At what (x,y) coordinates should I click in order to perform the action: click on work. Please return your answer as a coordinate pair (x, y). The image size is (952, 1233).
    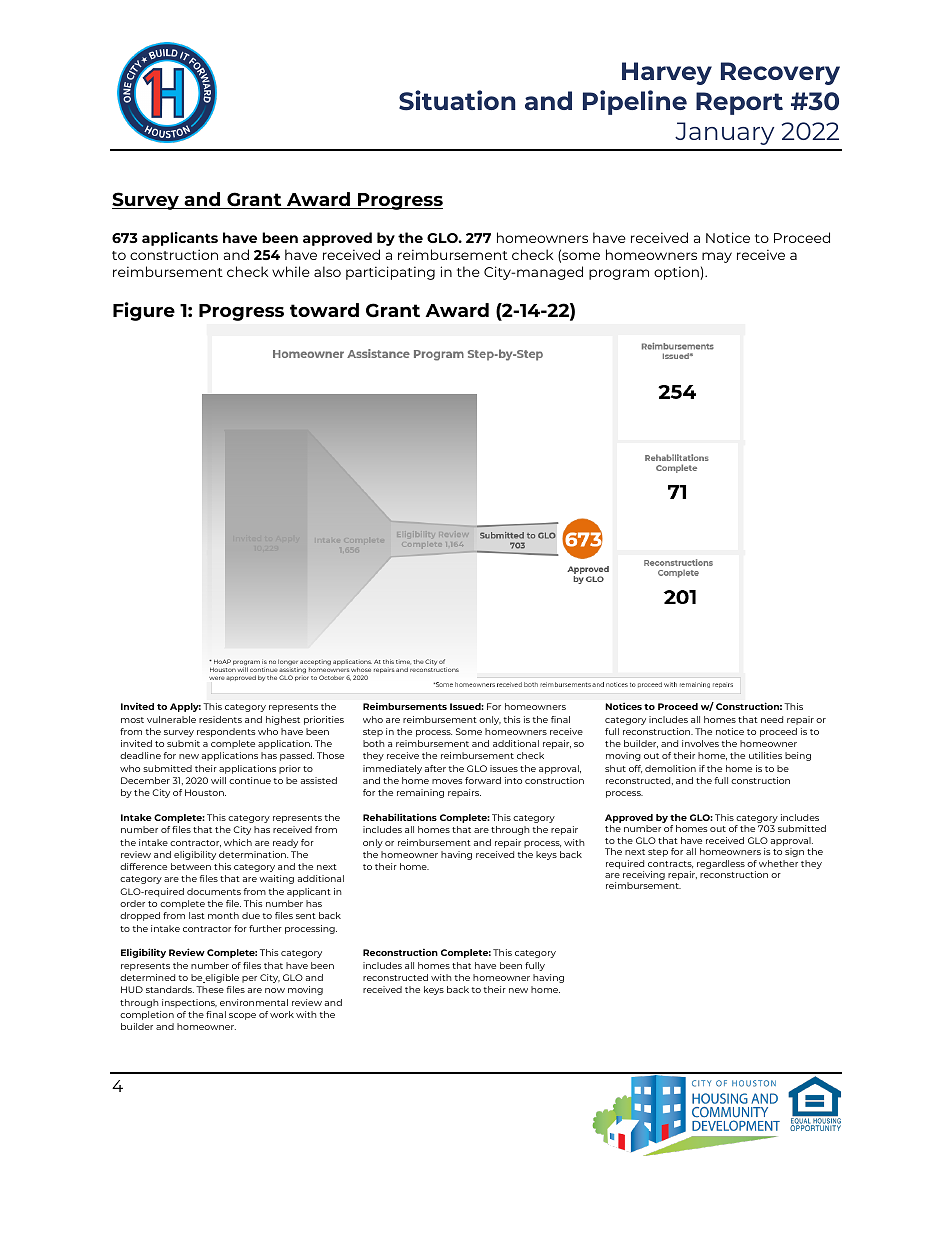
    Looking at the image, I should click on (282, 1014).
